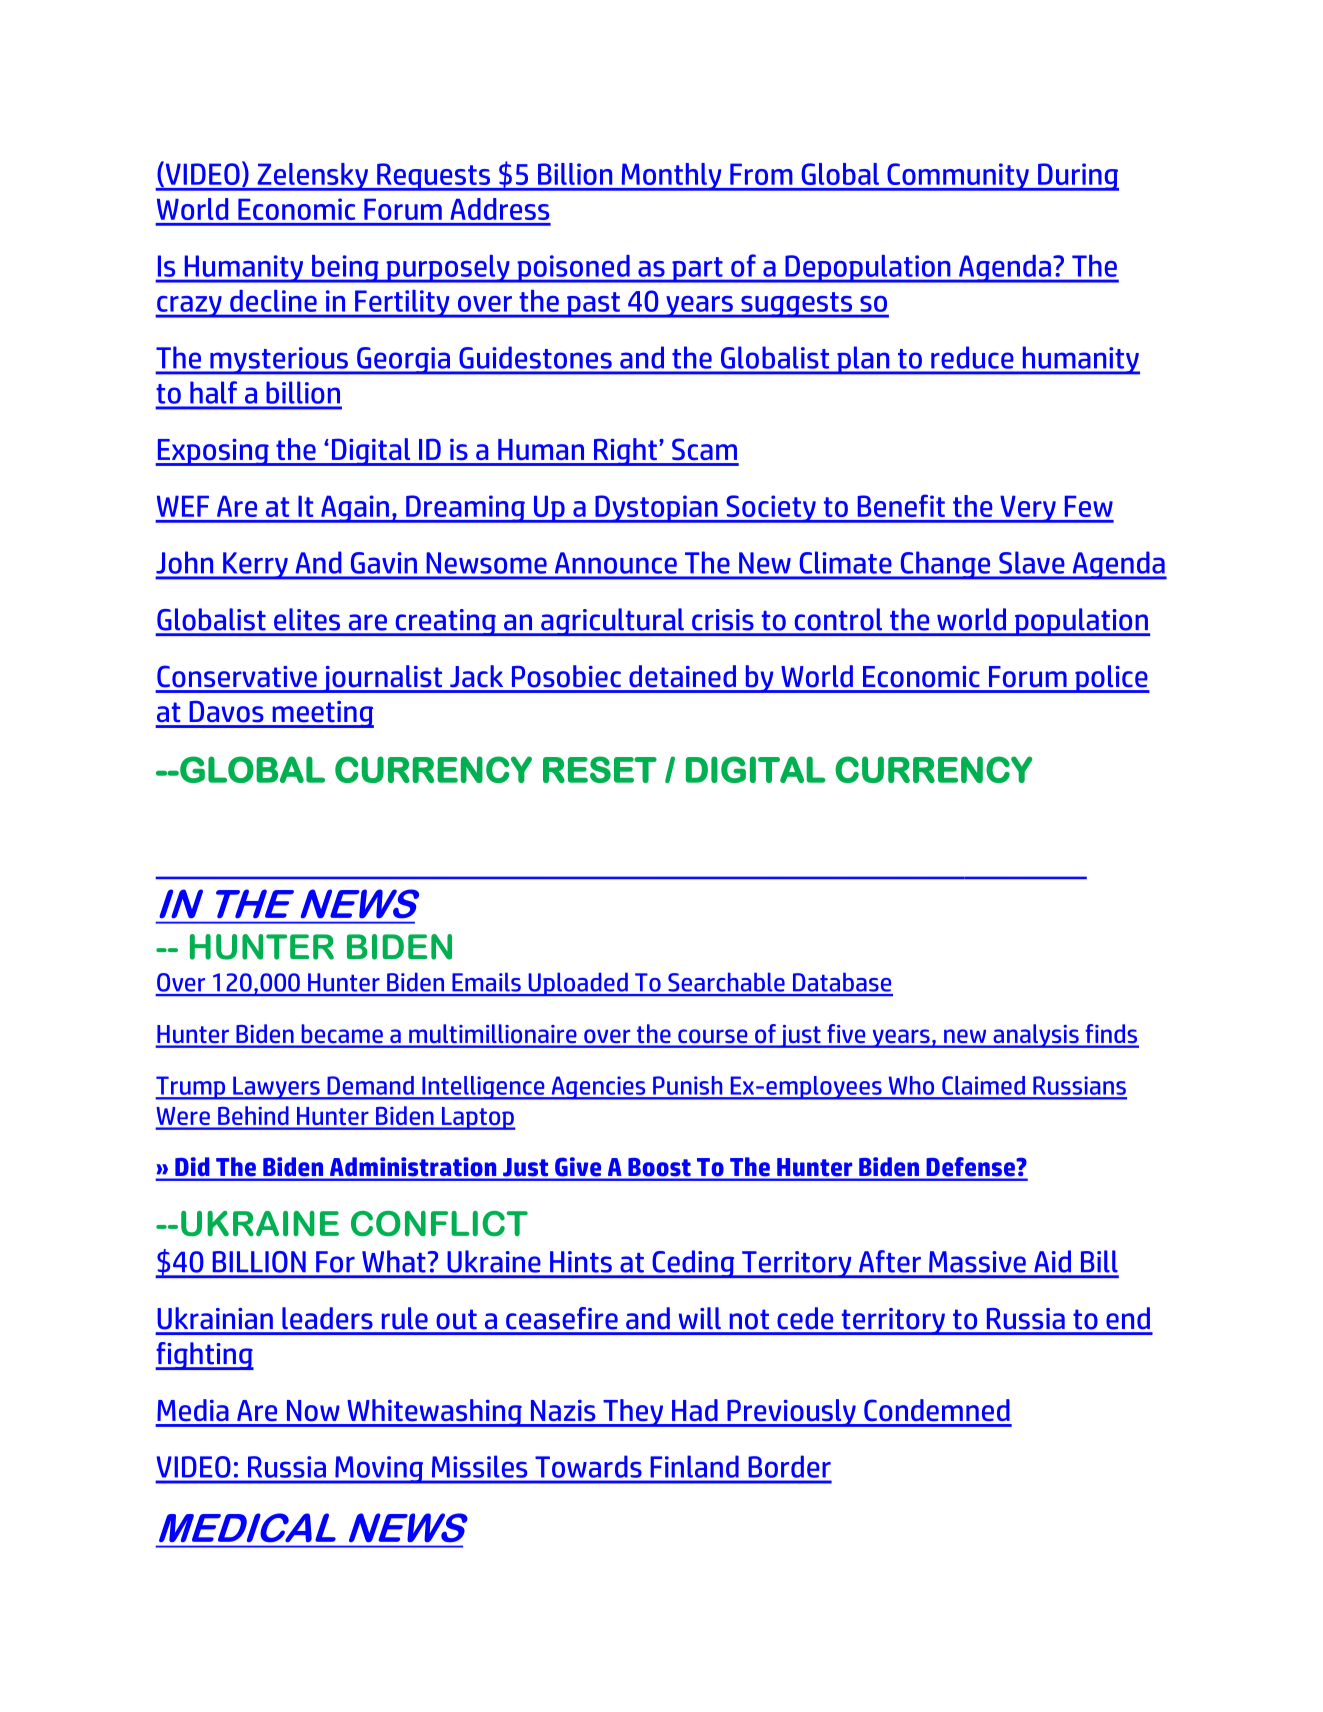 Image resolution: width=1323 pixels, height=1712 pixels. Describe the element at coordinates (312, 177) in the image. I see `Zelensky` at that location.
